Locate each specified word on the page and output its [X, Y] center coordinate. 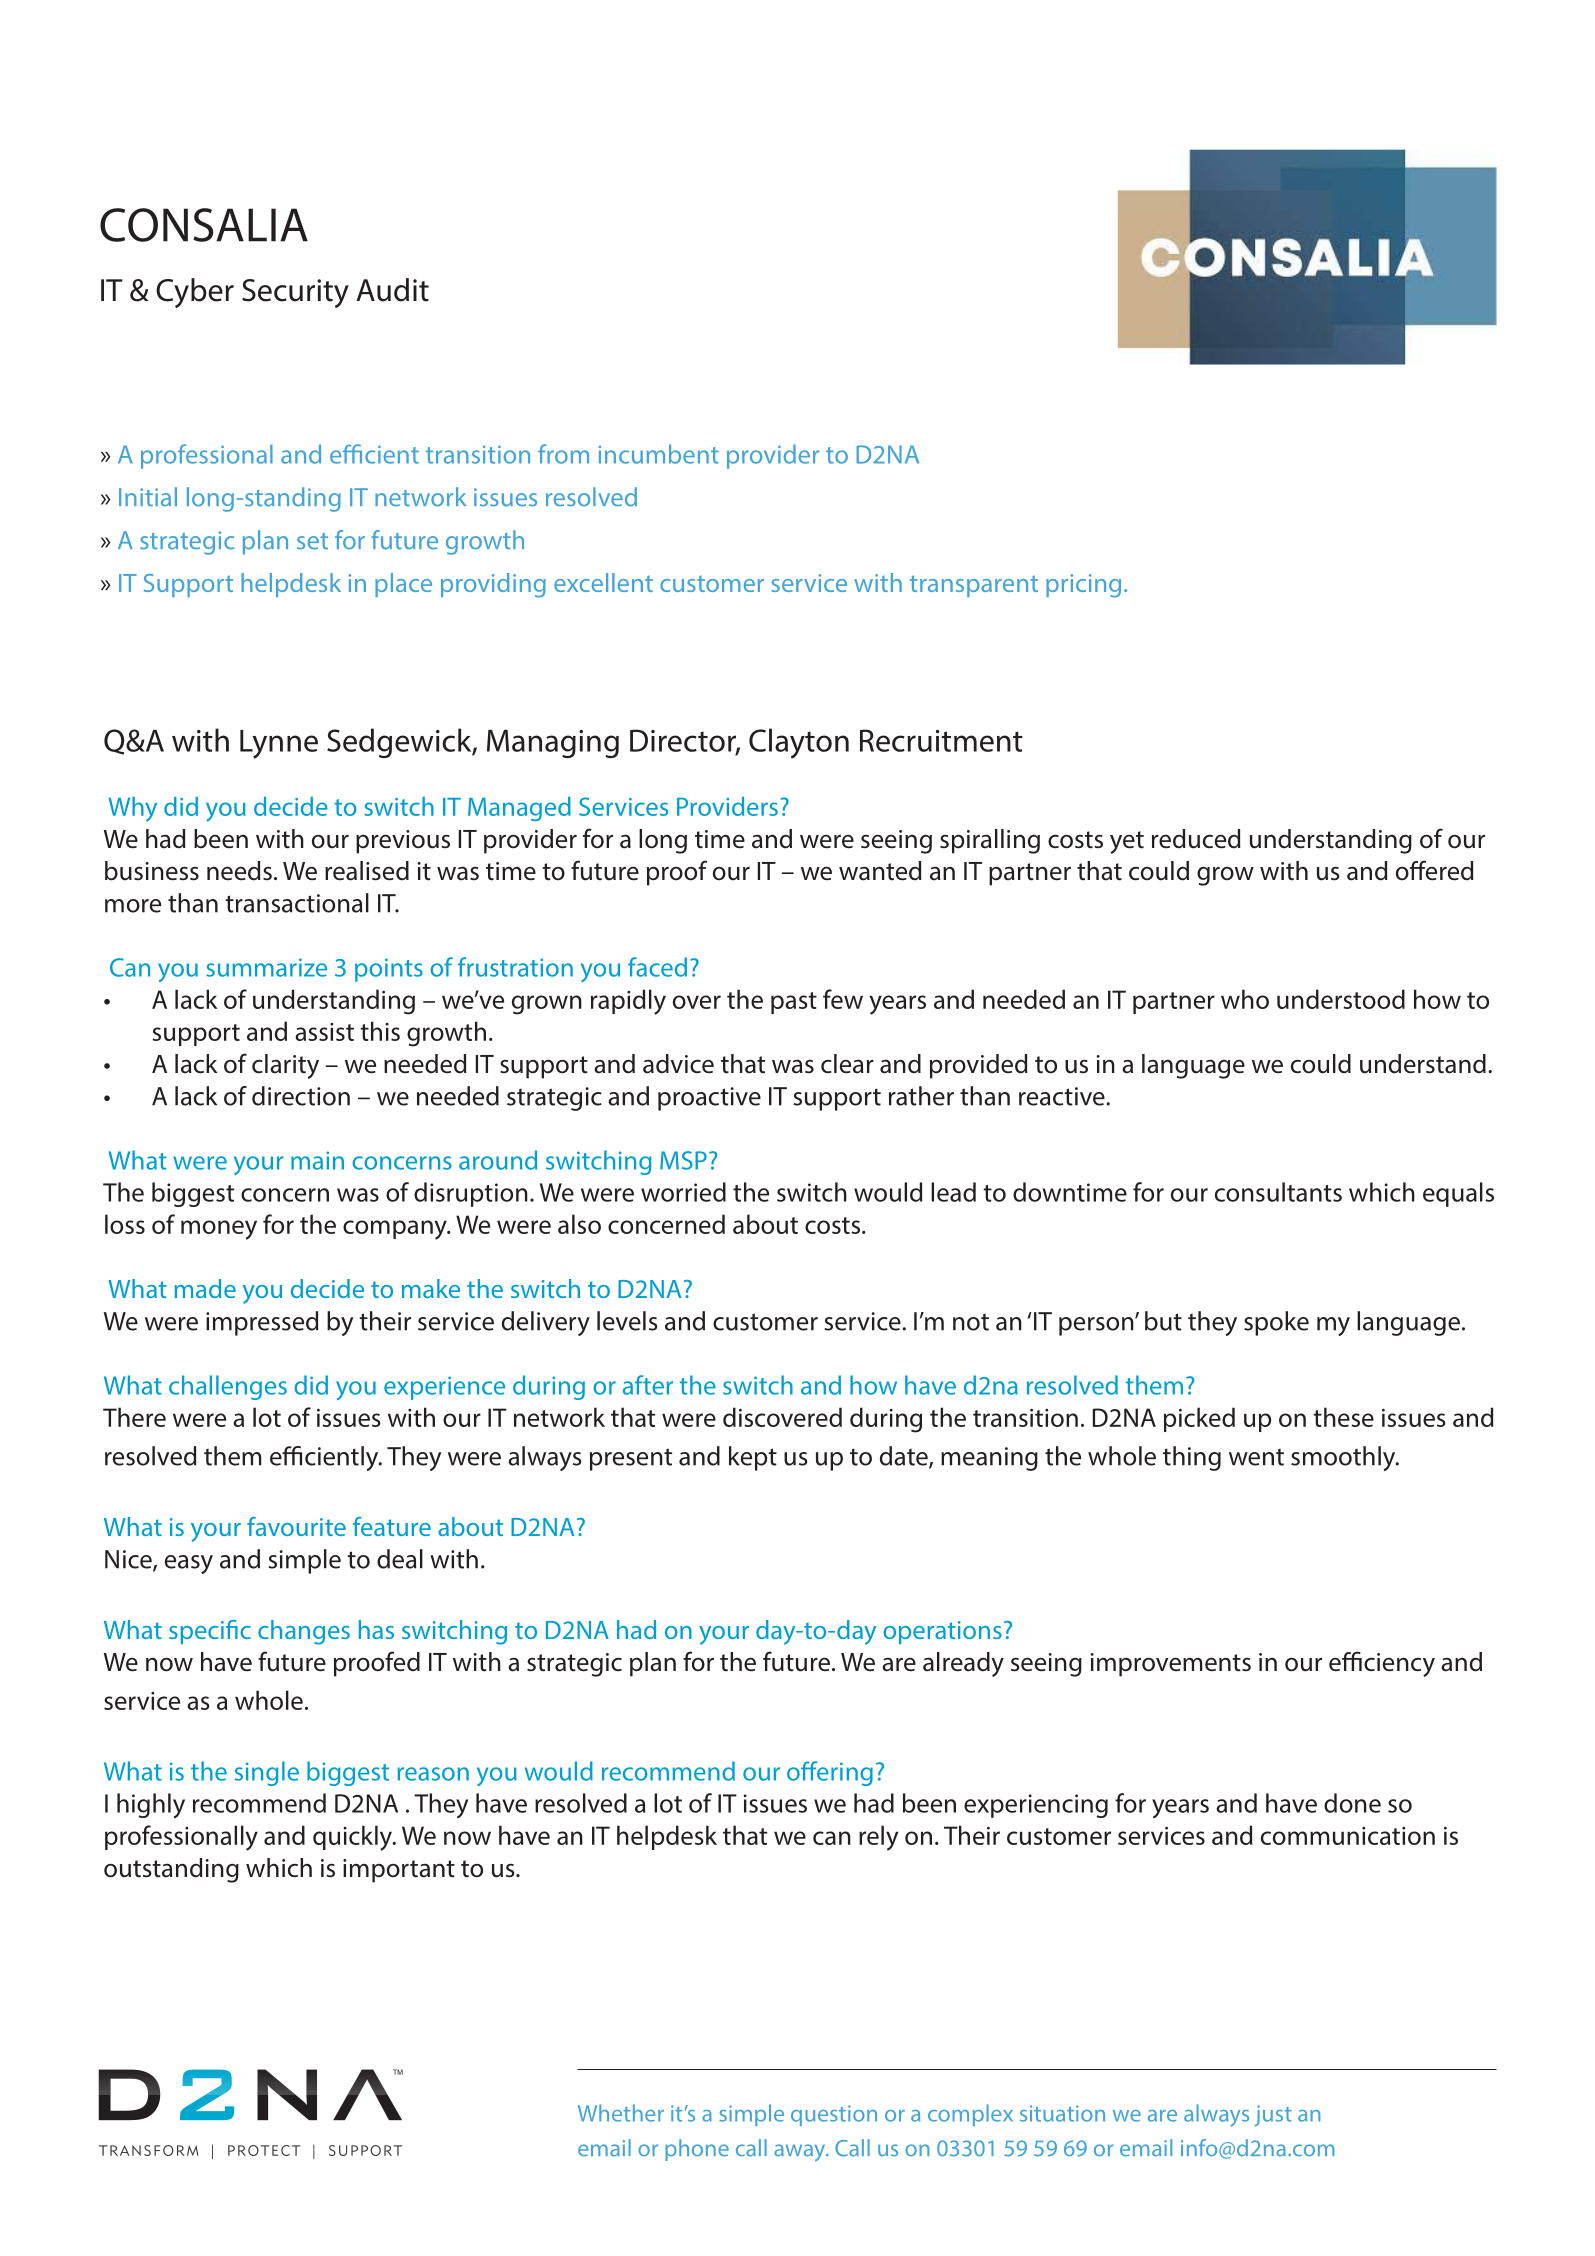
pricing [1083, 586]
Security [295, 293]
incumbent [659, 454]
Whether [621, 2113]
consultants [1278, 1192]
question [834, 2115]
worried [683, 1192]
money [219, 1230]
